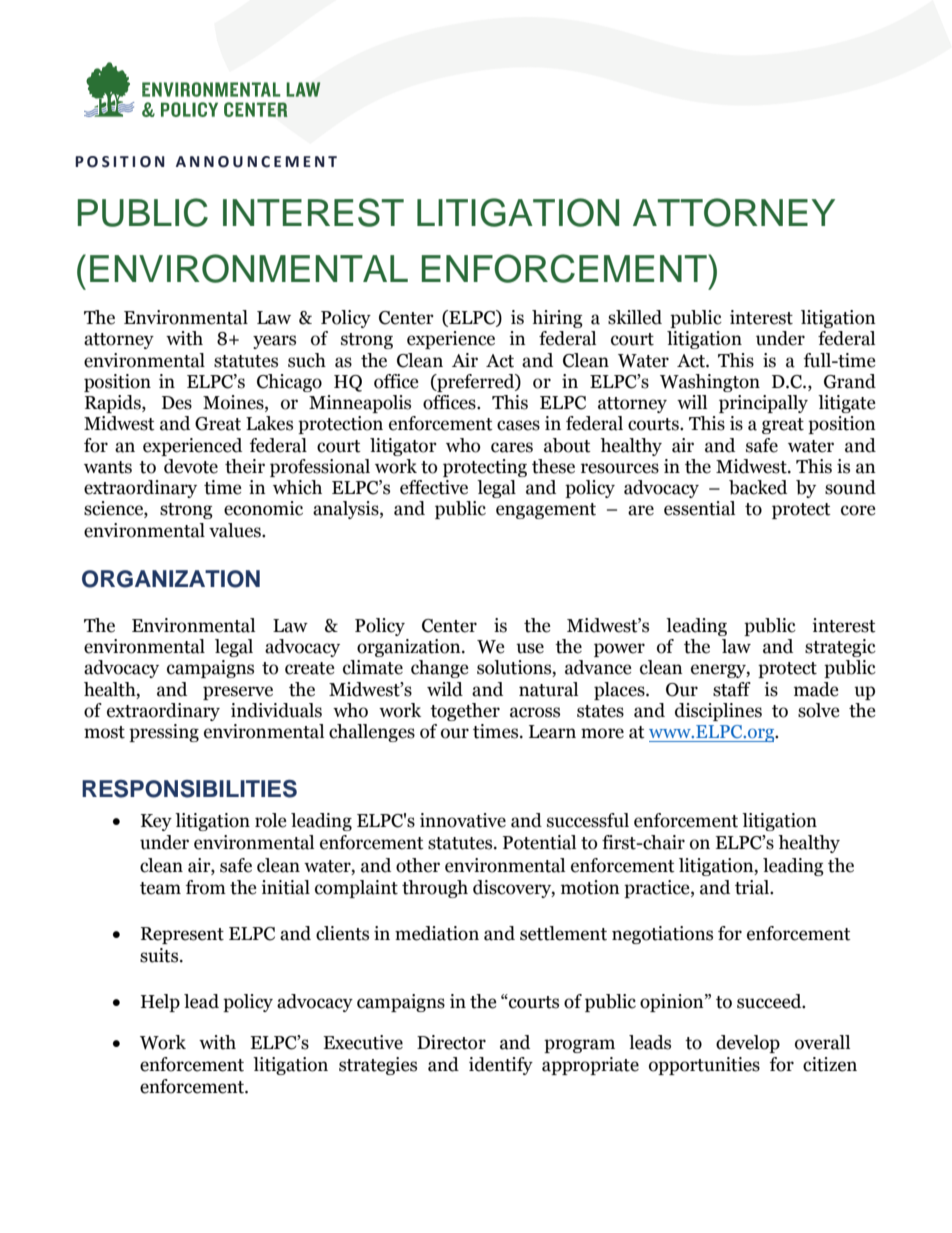  Describe the element at coordinates (463, 820) in the screenshot. I see `innovative` at that location.
